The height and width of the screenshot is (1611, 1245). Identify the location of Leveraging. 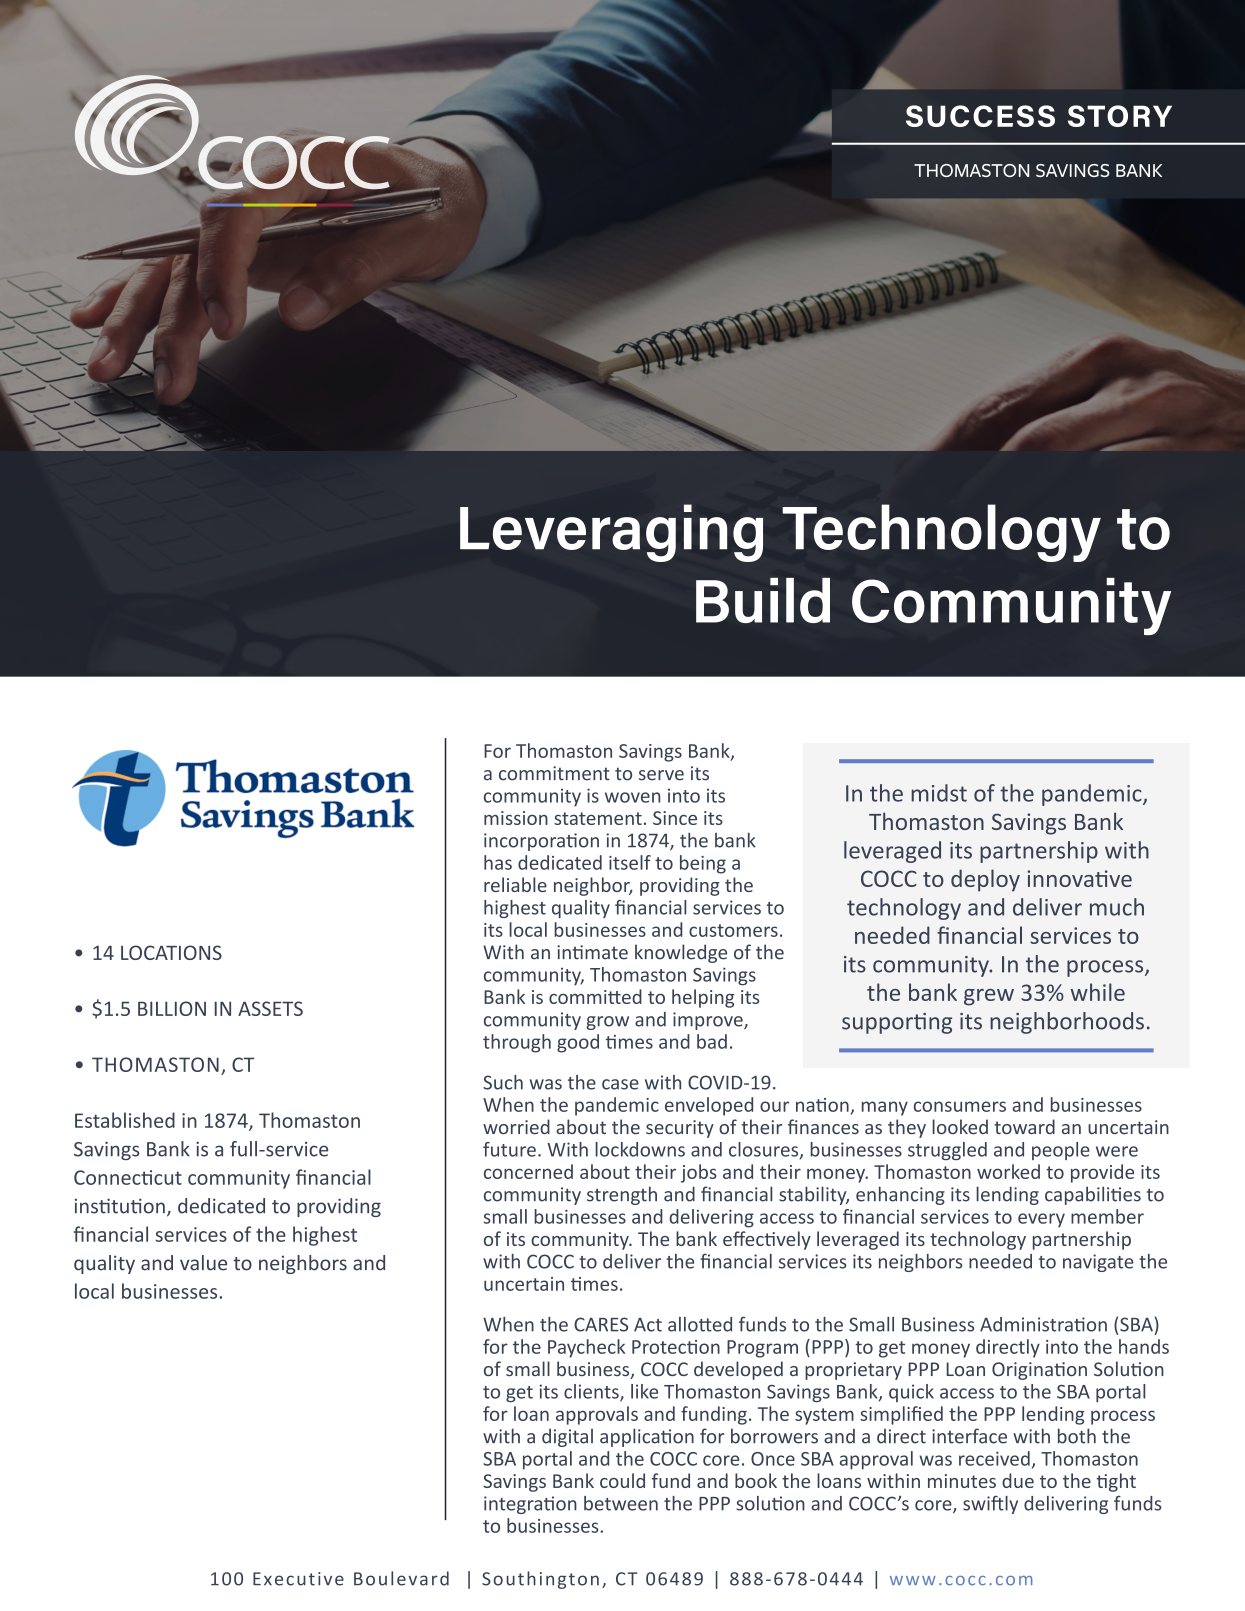
(611, 533).
